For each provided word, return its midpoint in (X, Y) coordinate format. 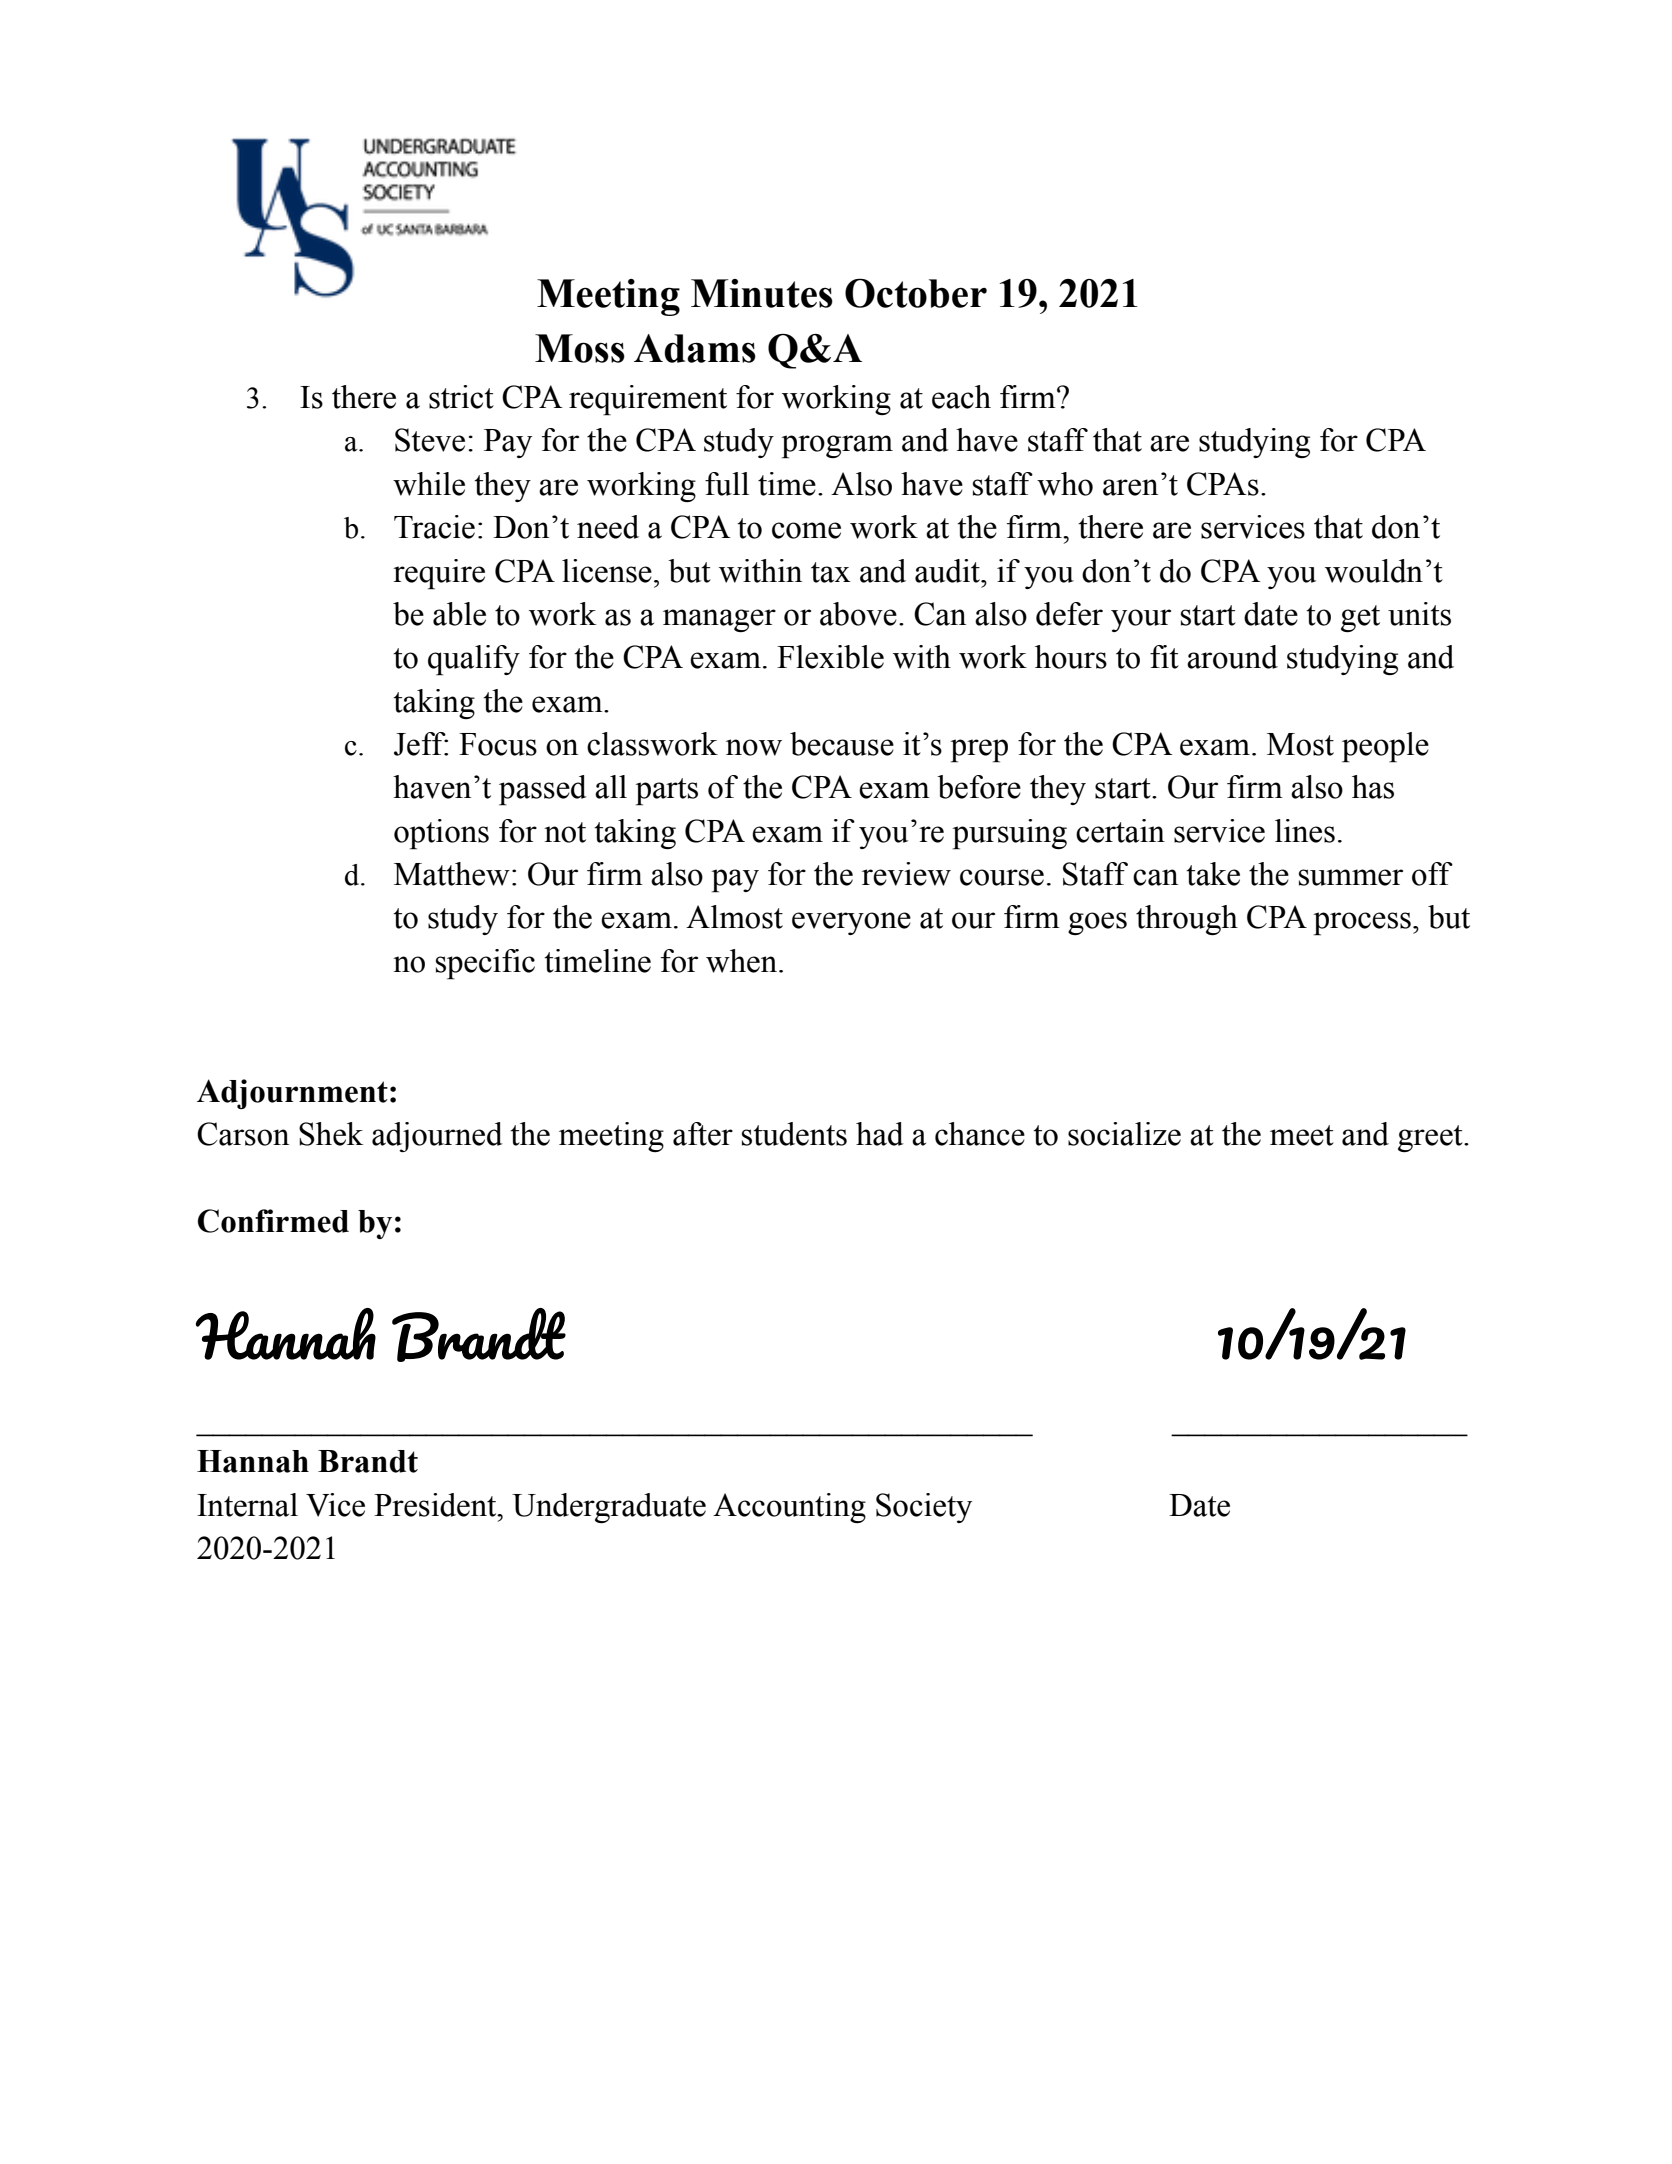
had (880, 1134)
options (441, 834)
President (436, 1505)
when (743, 961)
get (1360, 618)
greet (1431, 1138)
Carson (243, 1134)
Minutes (762, 293)
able (459, 614)
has (1373, 787)
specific (485, 964)
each (961, 397)
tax (831, 572)
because (842, 744)
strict (461, 397)
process (1362, 924)
